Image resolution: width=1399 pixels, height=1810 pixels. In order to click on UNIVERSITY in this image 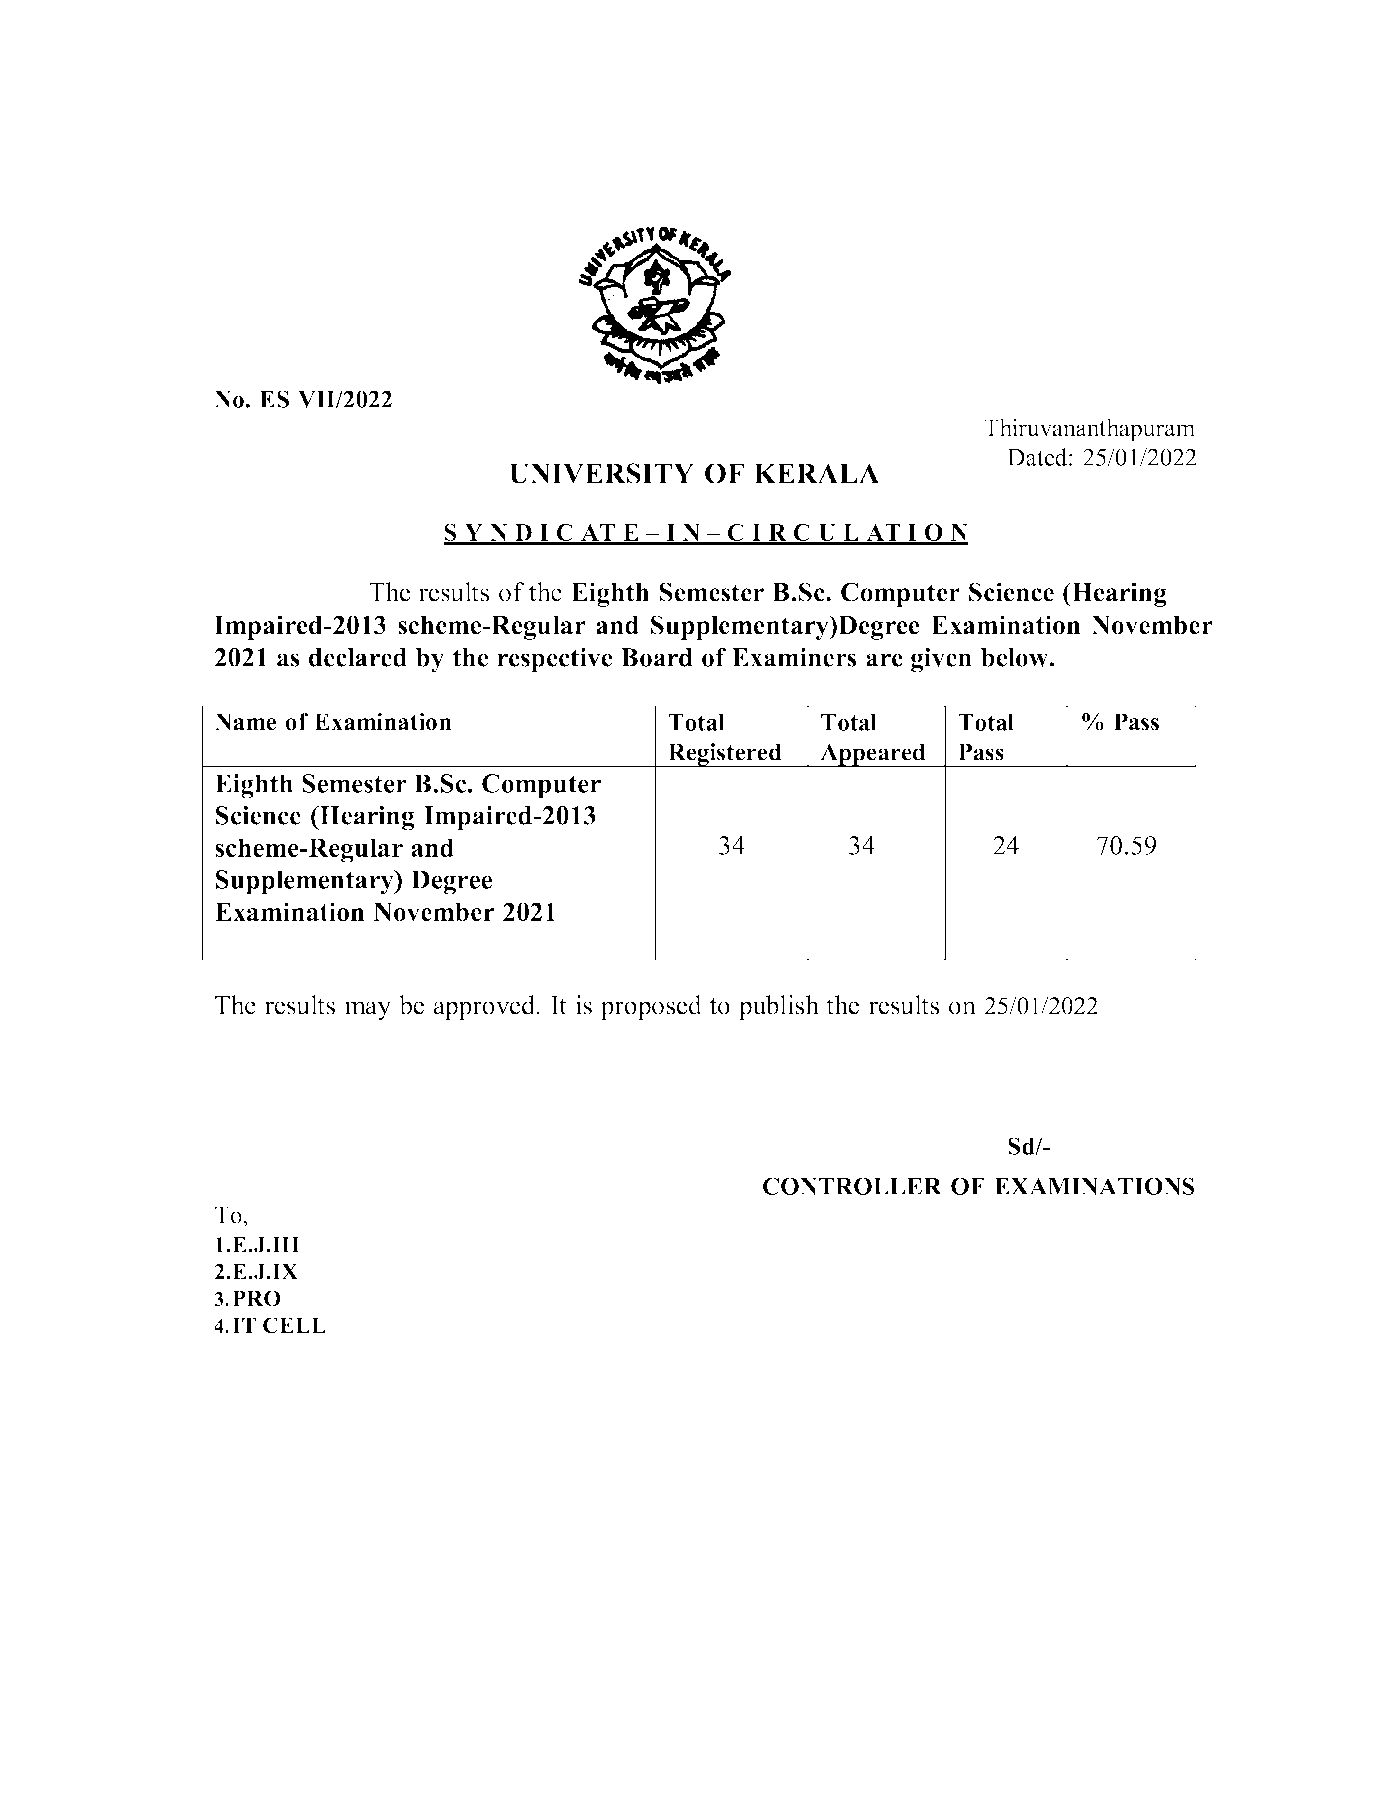, I will do `click(601, 473)`.
